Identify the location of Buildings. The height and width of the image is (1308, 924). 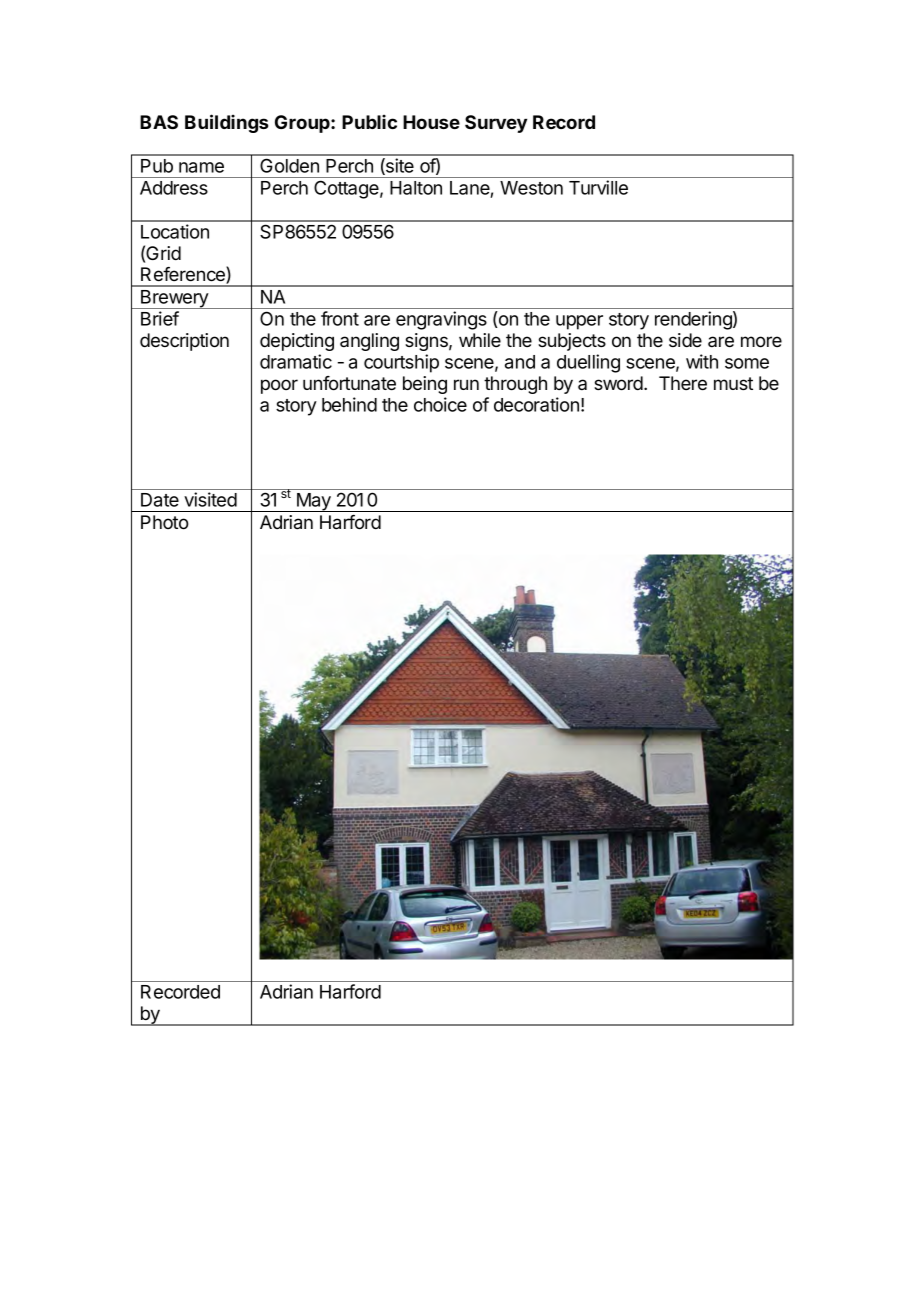
(226, 123).
